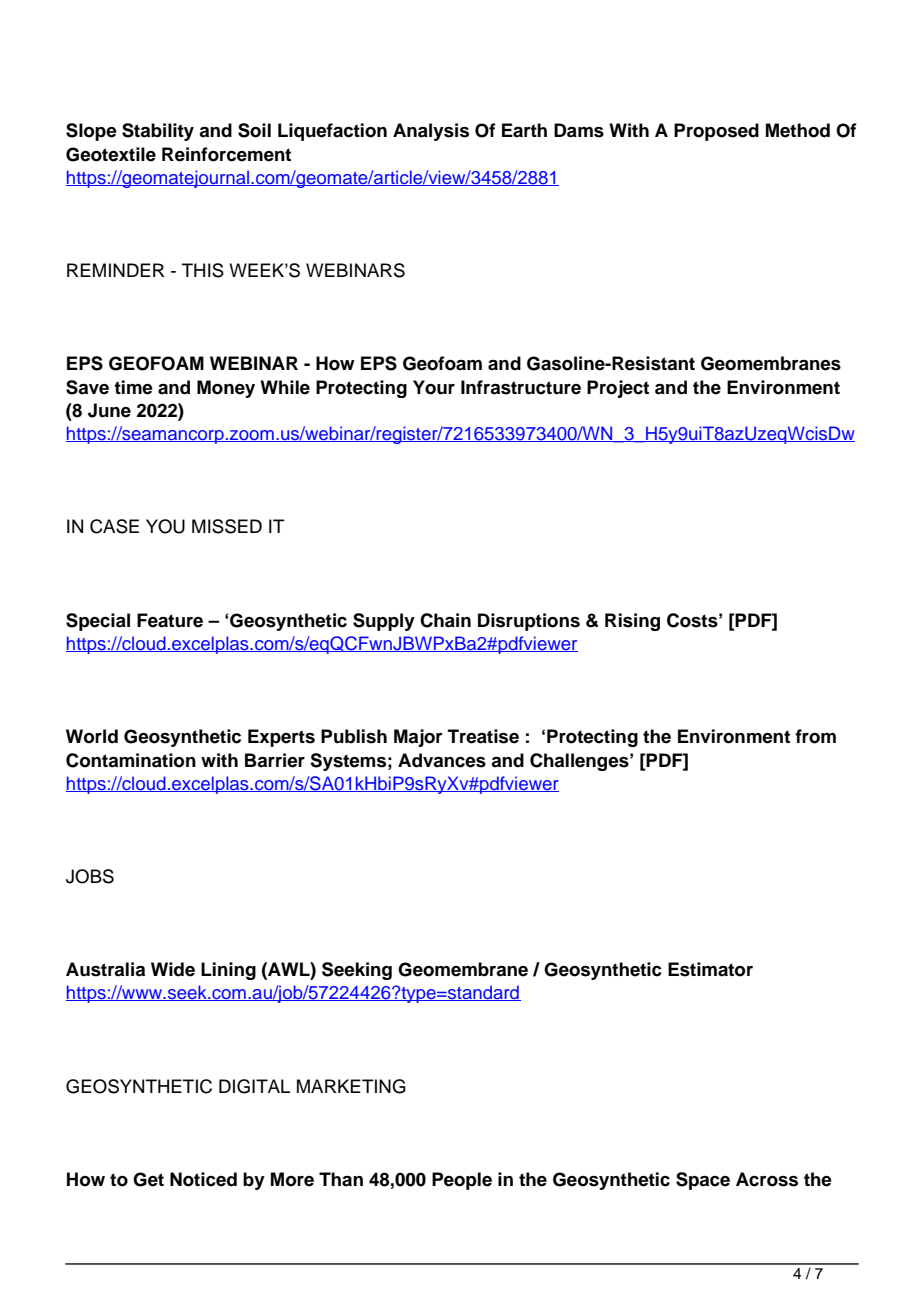 This screenshot has width=924, height=1308. I want to click on Stability, so click(158, 132).
